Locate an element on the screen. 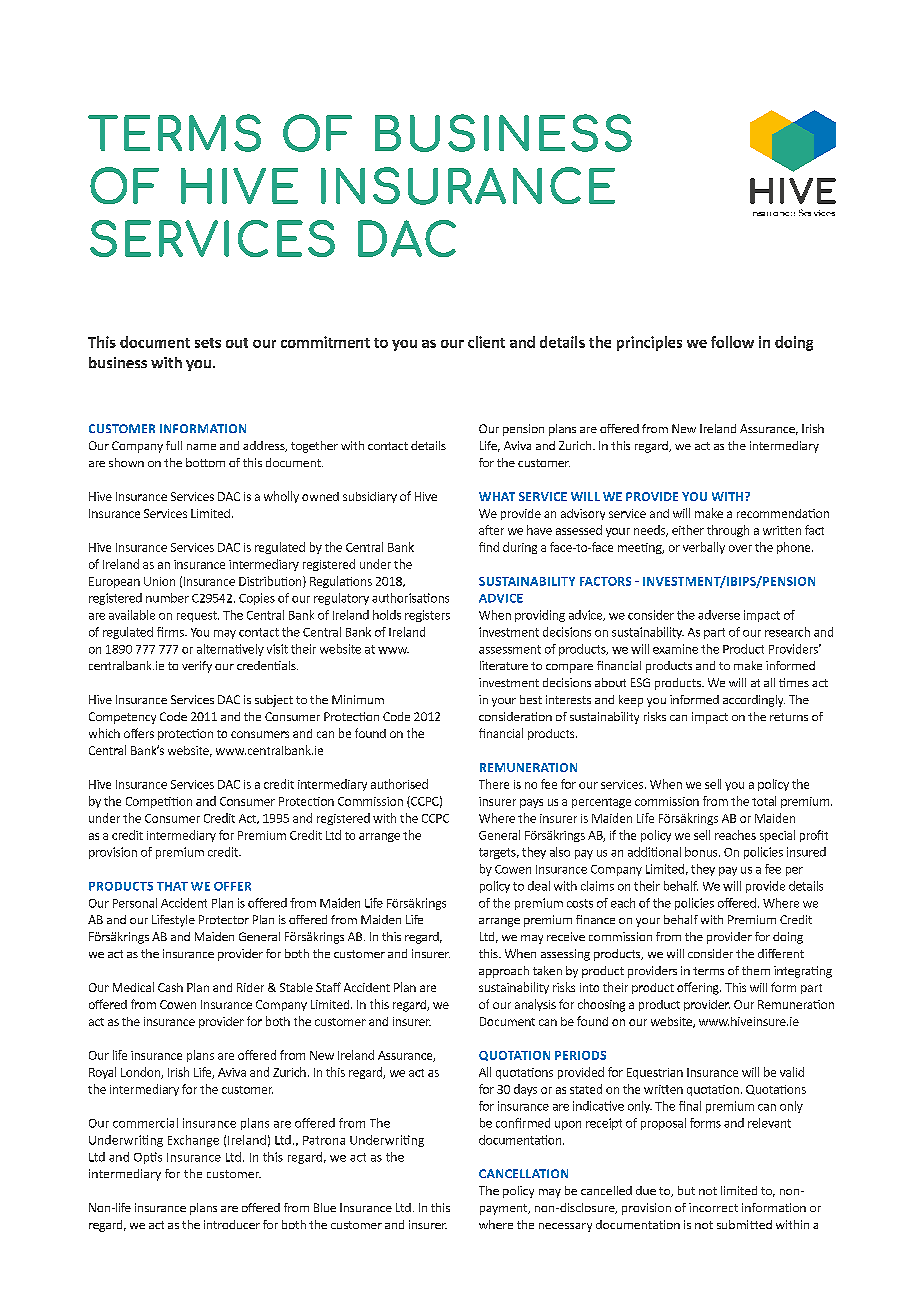 This screenshot has width=924, height=1308. bonus is located at coordinates (702, 852).
